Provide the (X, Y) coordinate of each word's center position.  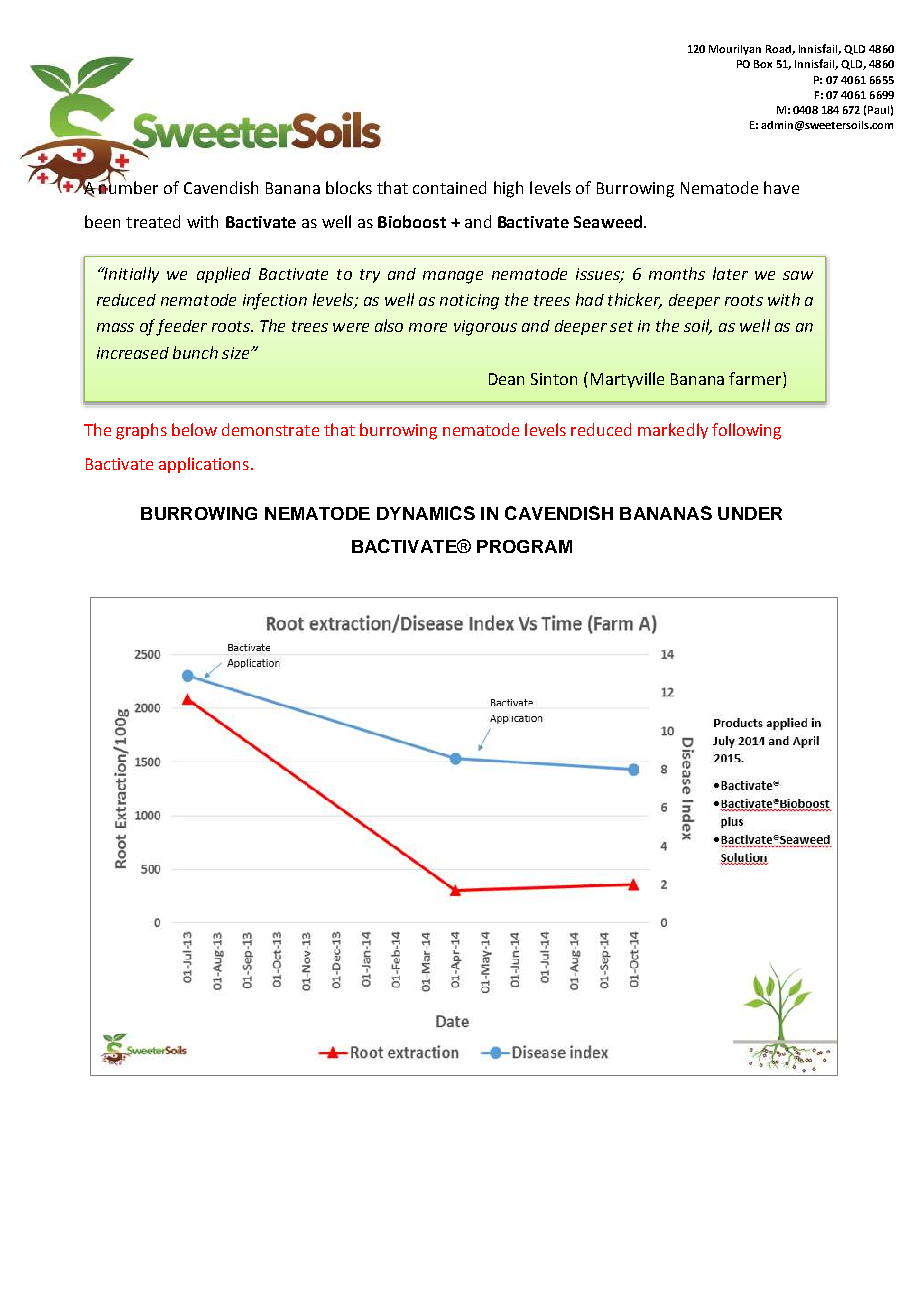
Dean (506, 379)
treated (153, 221)
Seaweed (608, 221)
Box (763, 64)
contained (449, 187)
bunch (195, 352)
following (746, 431)
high (508, 189)
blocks (349, 187)
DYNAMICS (426, 513)
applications (204, 465)
